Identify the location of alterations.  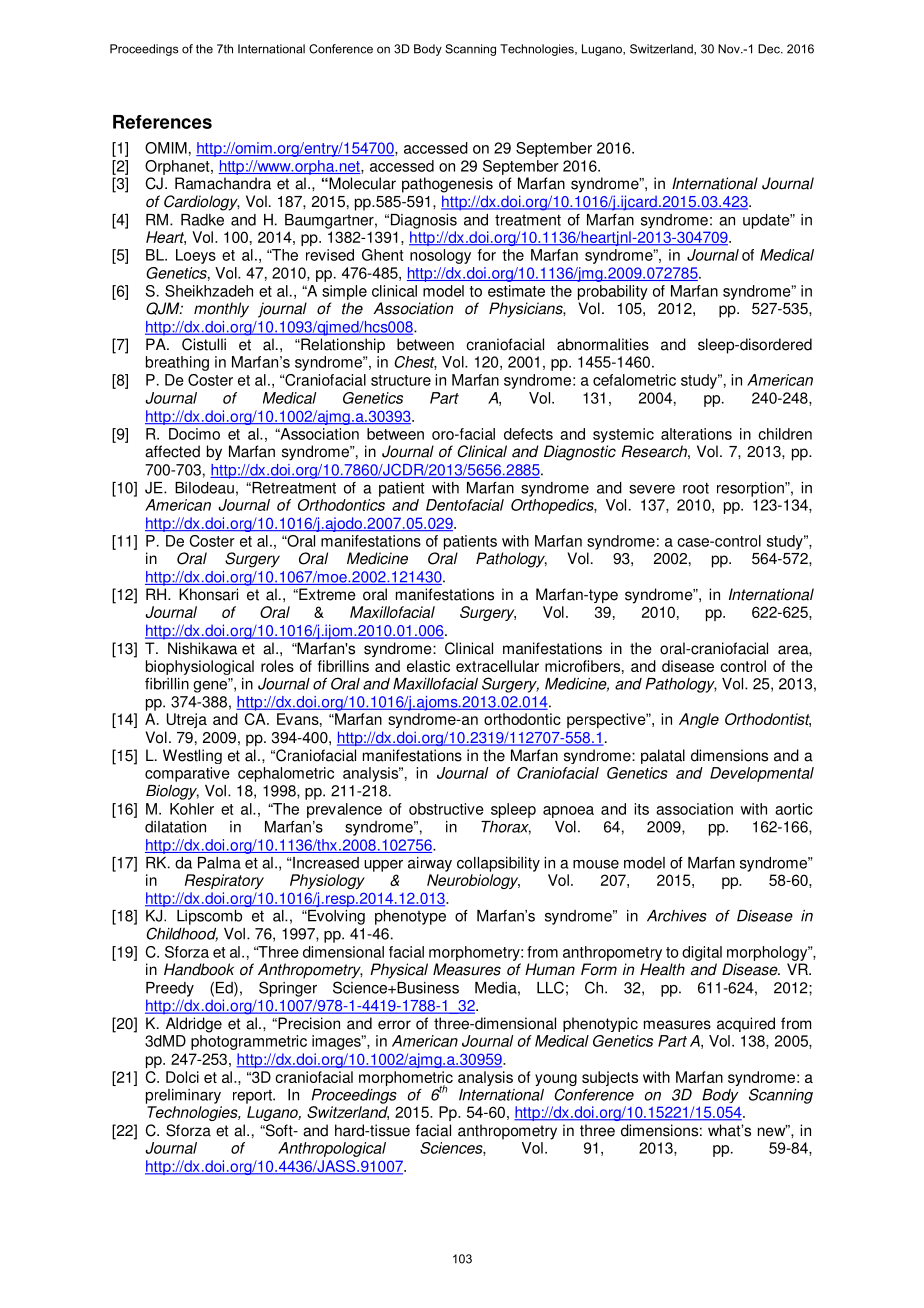
(696, 434).
